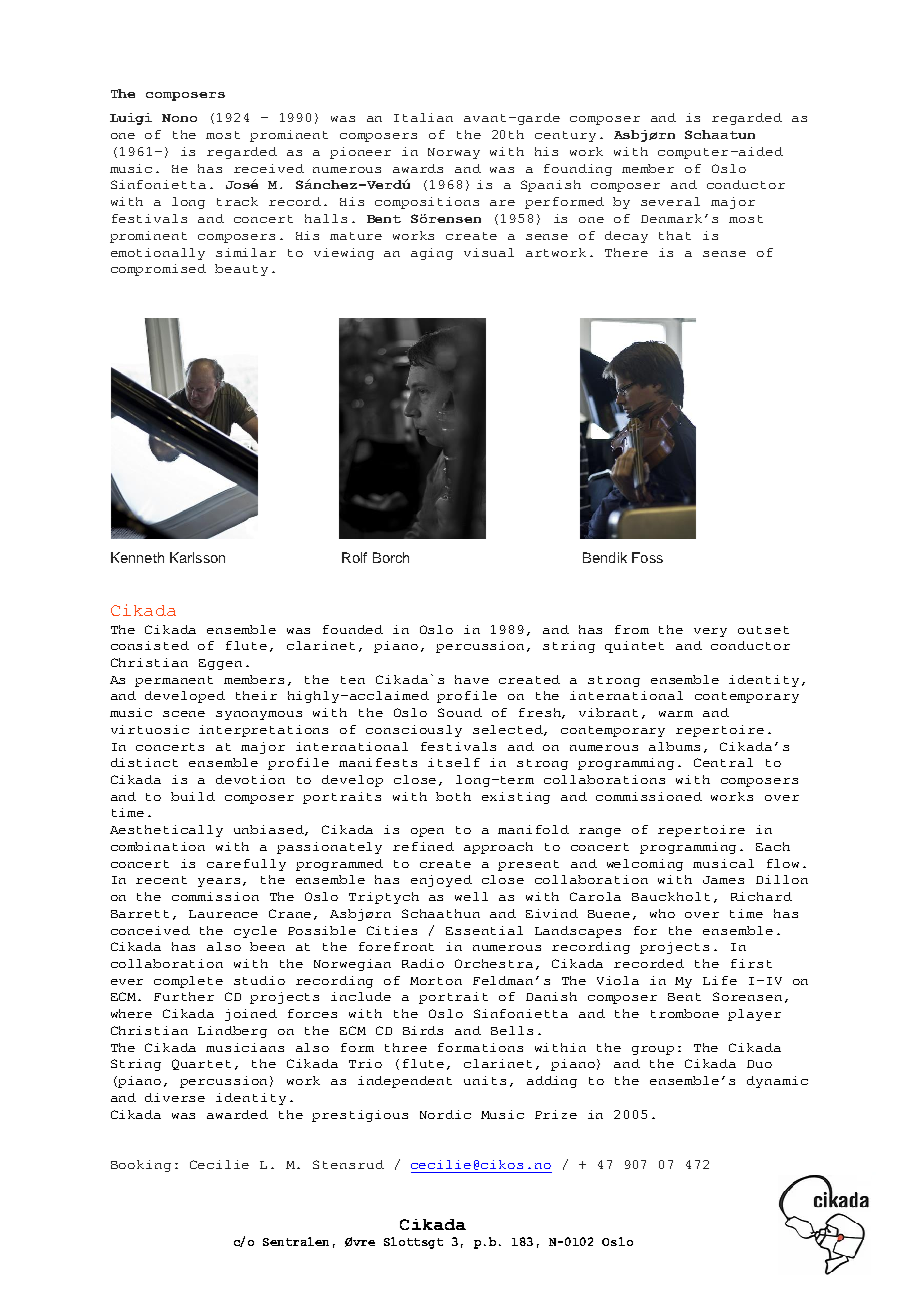  I want to click on awarded, so click(237, 1114).
